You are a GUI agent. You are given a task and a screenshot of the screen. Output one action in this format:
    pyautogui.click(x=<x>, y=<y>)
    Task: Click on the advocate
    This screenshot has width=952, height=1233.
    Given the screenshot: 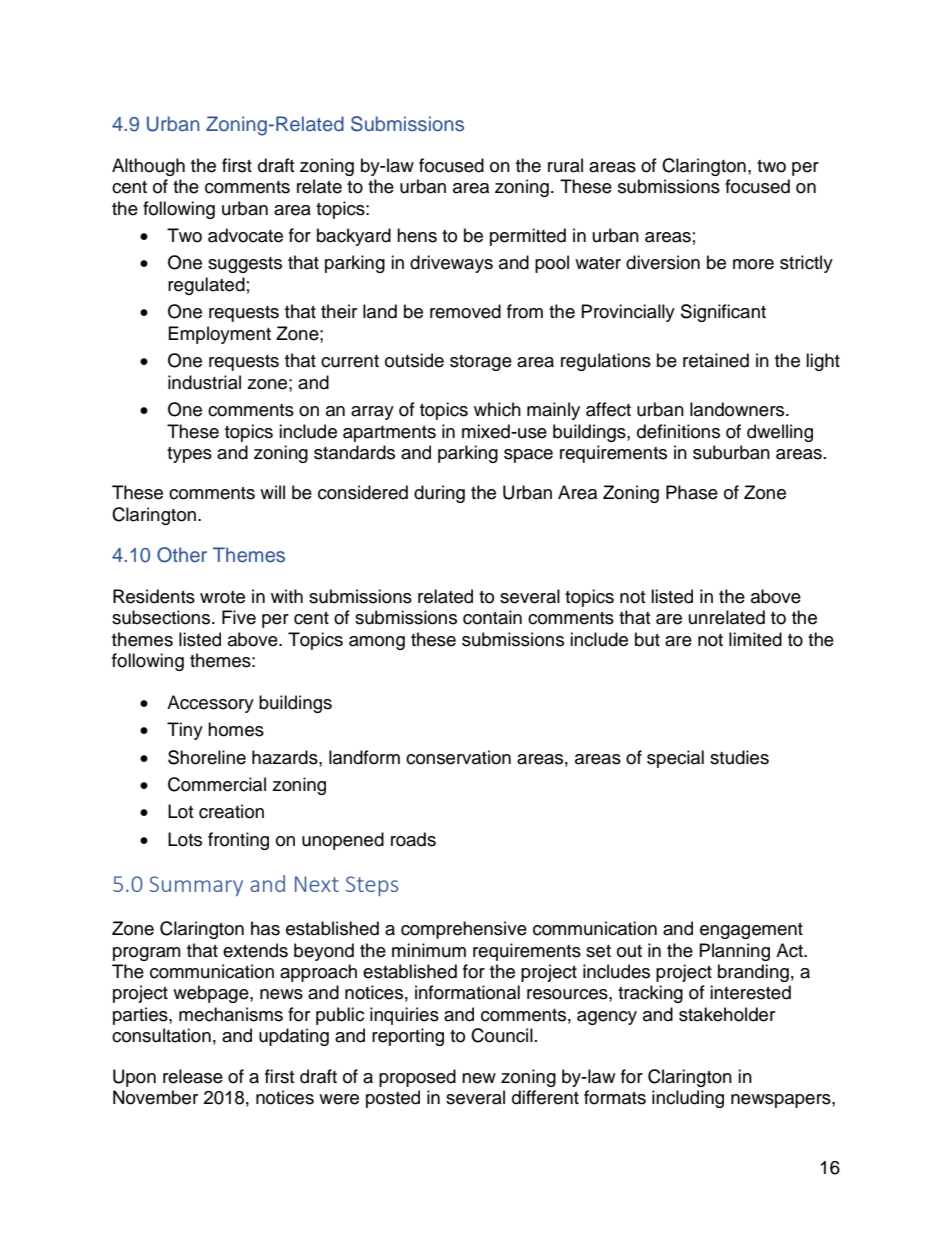 What is the action you would take?
    pyautogui.click(x=245, y=235)
